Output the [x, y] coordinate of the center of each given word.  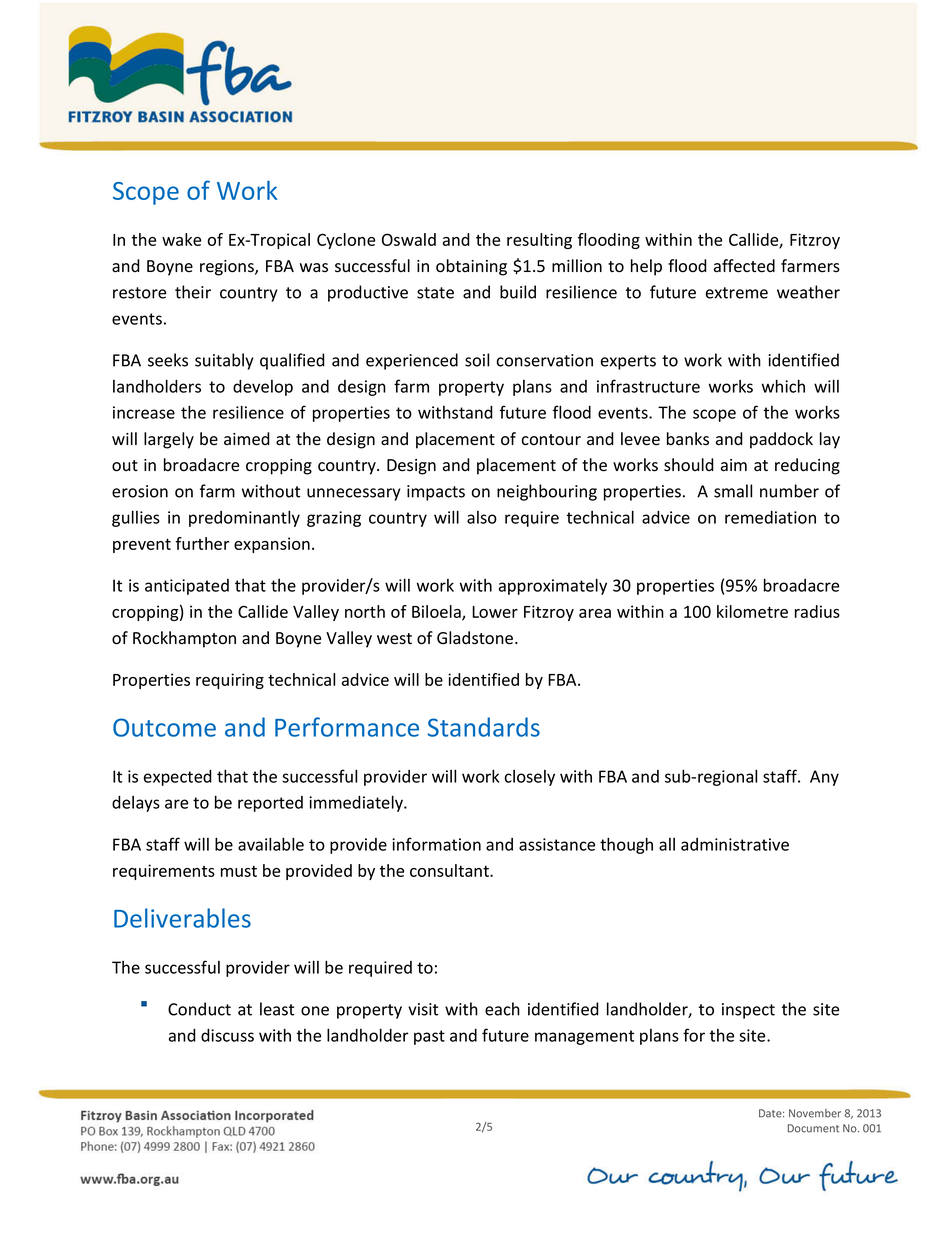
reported [270, 804]
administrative [735, 844]
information [436, 844]
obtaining [471, 267]
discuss [227, 1035]
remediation [770, 517]
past [429, 1037]
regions [228, 268]
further [202, 543]
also [482, 517]
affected [744, 266]
